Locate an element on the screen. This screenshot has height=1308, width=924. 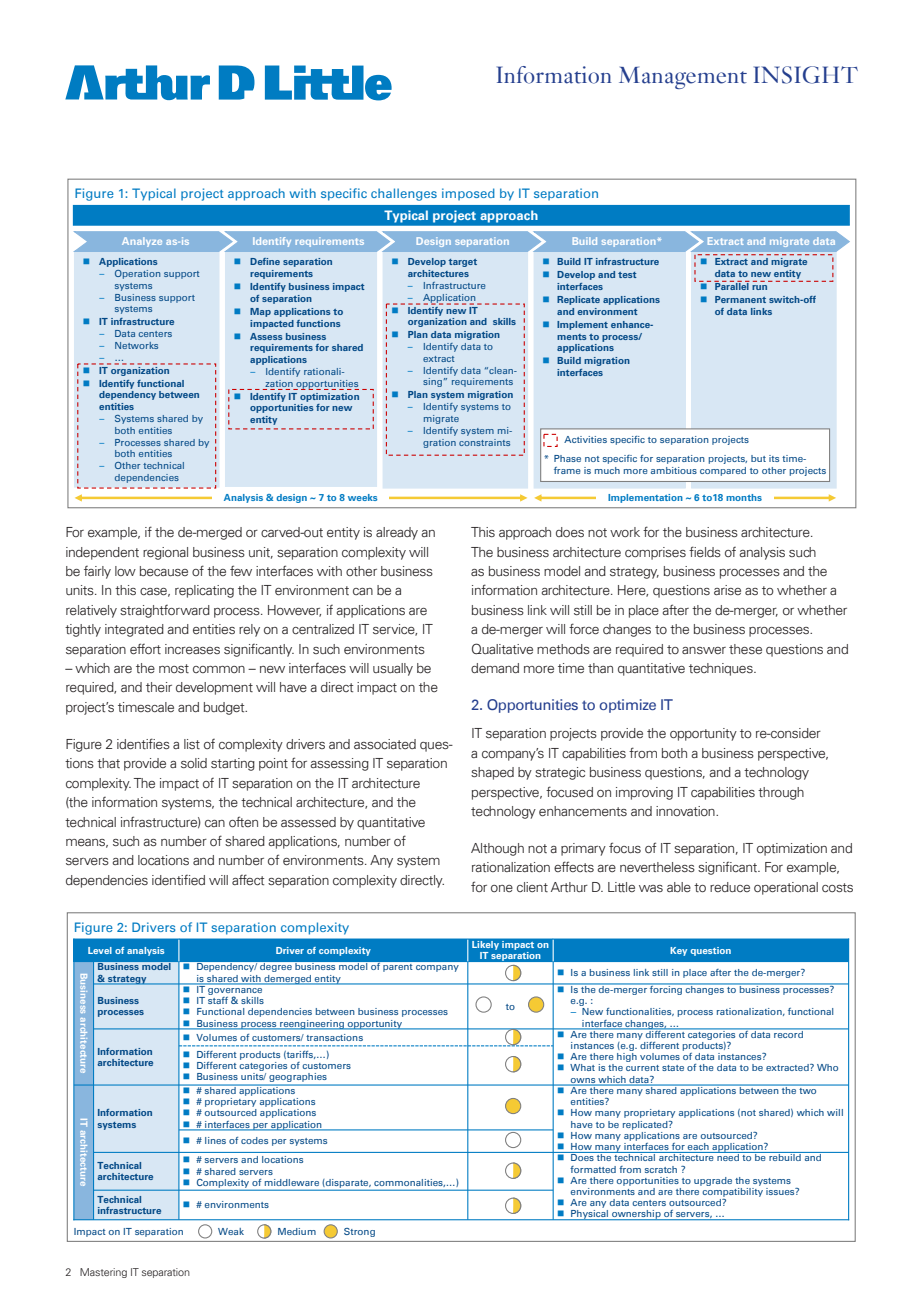
Strong is located at coordinates (359, 1232).
